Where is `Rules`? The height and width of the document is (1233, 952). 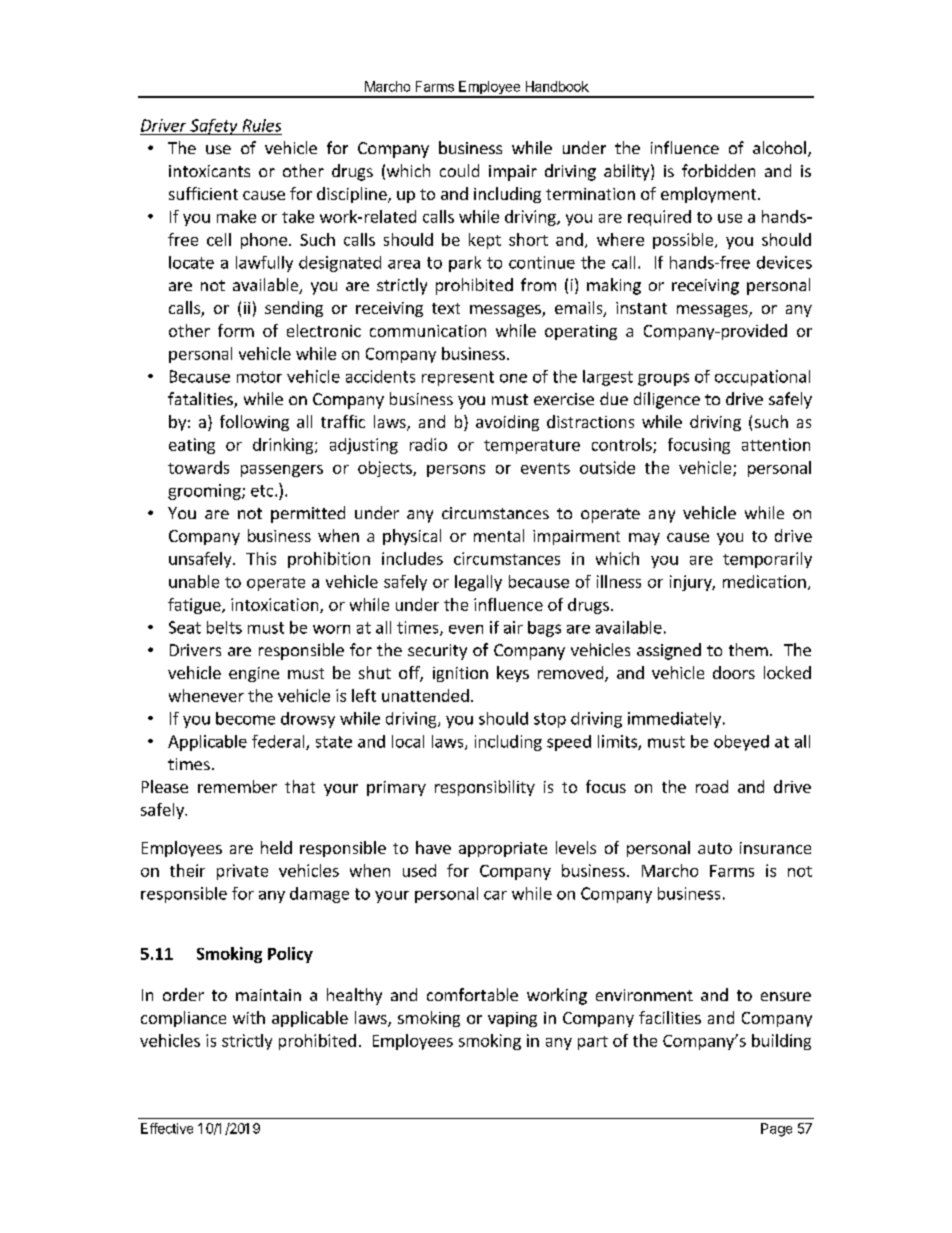 Rules is located at coordinates (262, 125).
